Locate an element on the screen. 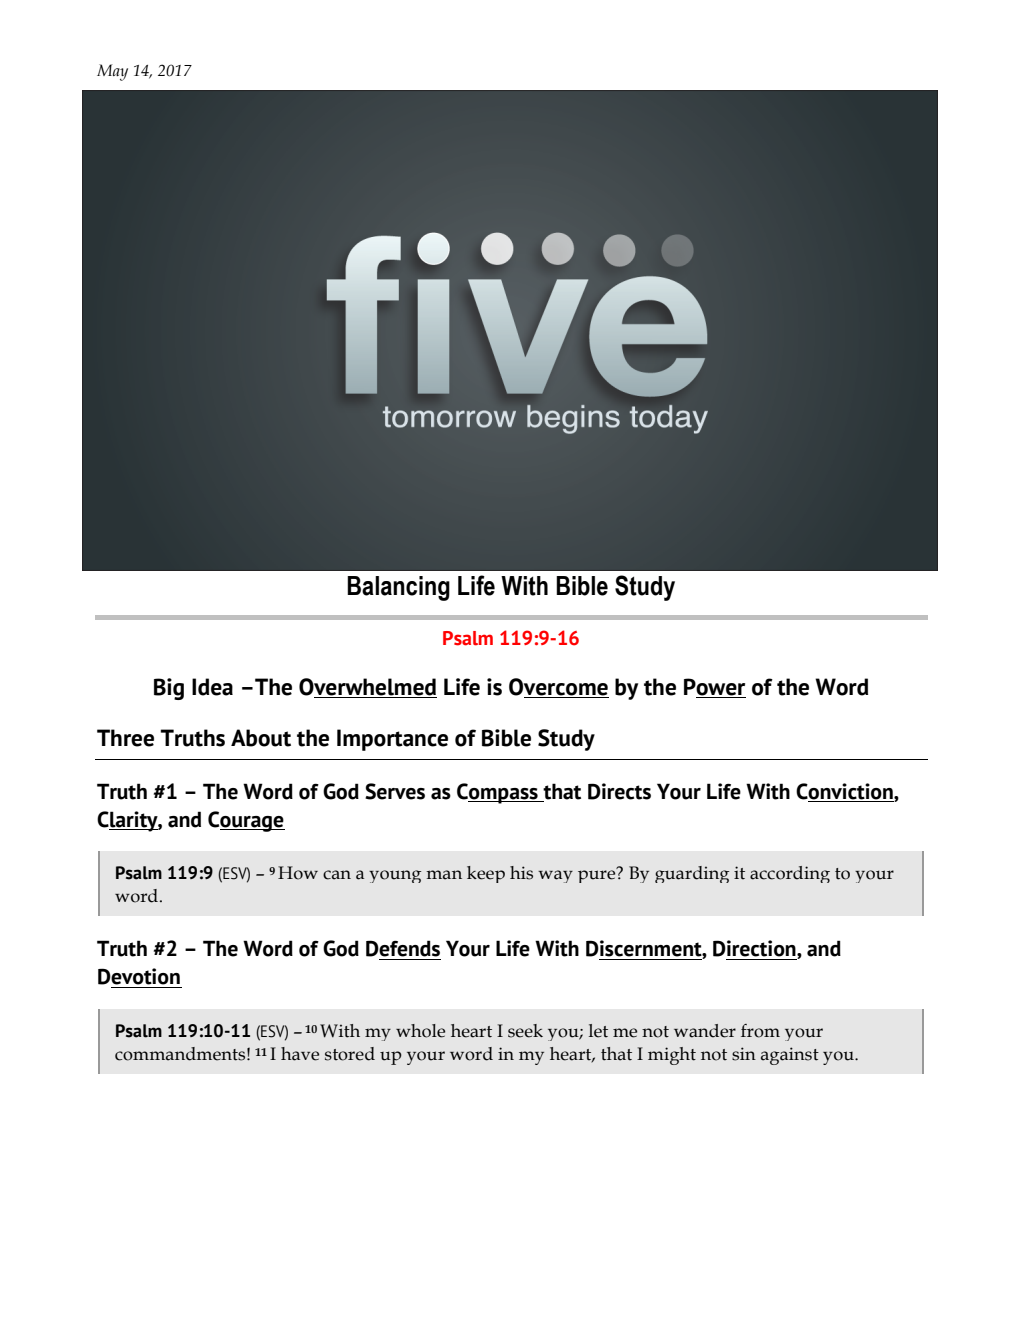 This screenshot has width=1020, height=1320. seek is located at coordinates (525, 1031).
